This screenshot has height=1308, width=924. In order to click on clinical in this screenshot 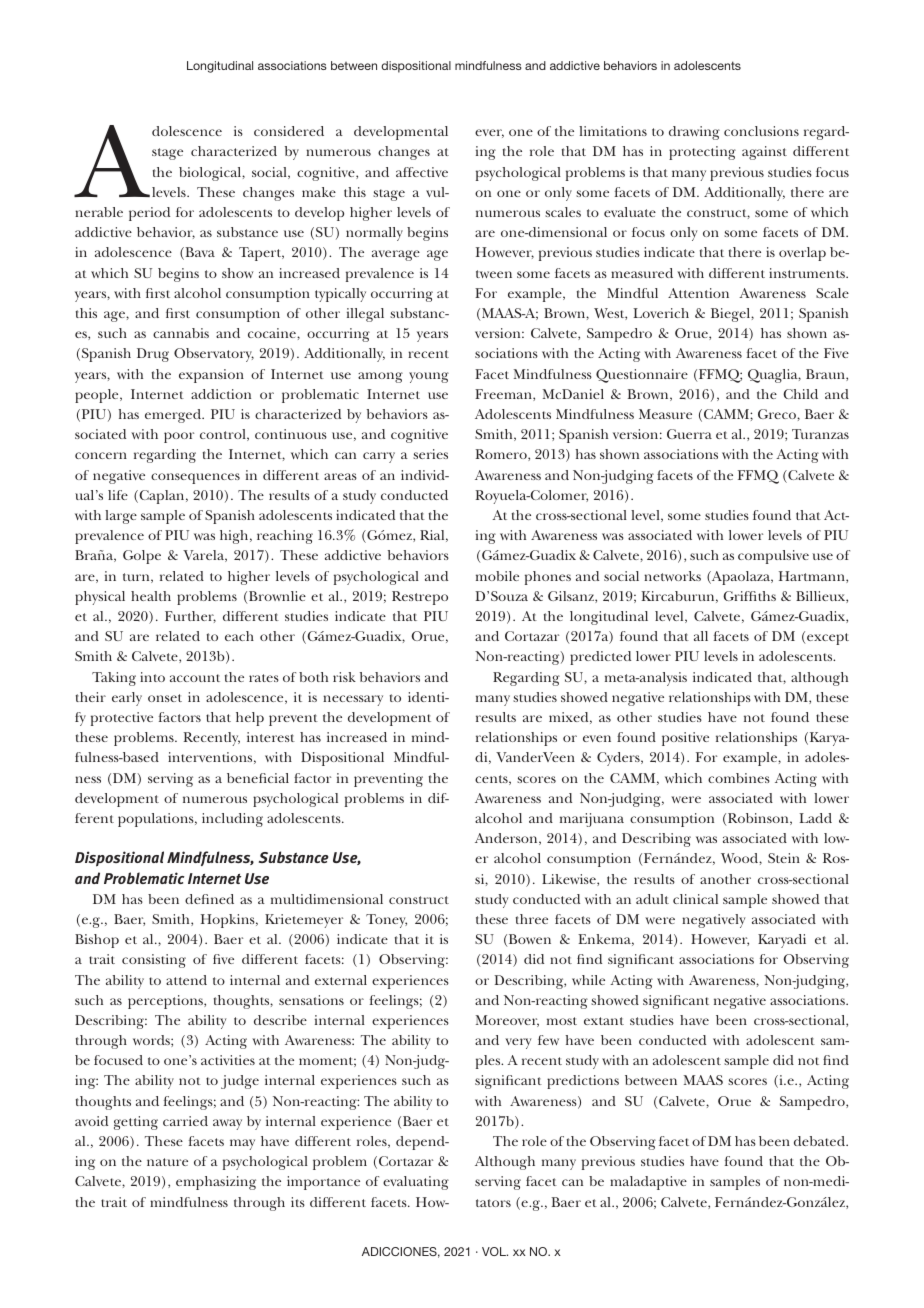, I will do `click(695, 899)`.
